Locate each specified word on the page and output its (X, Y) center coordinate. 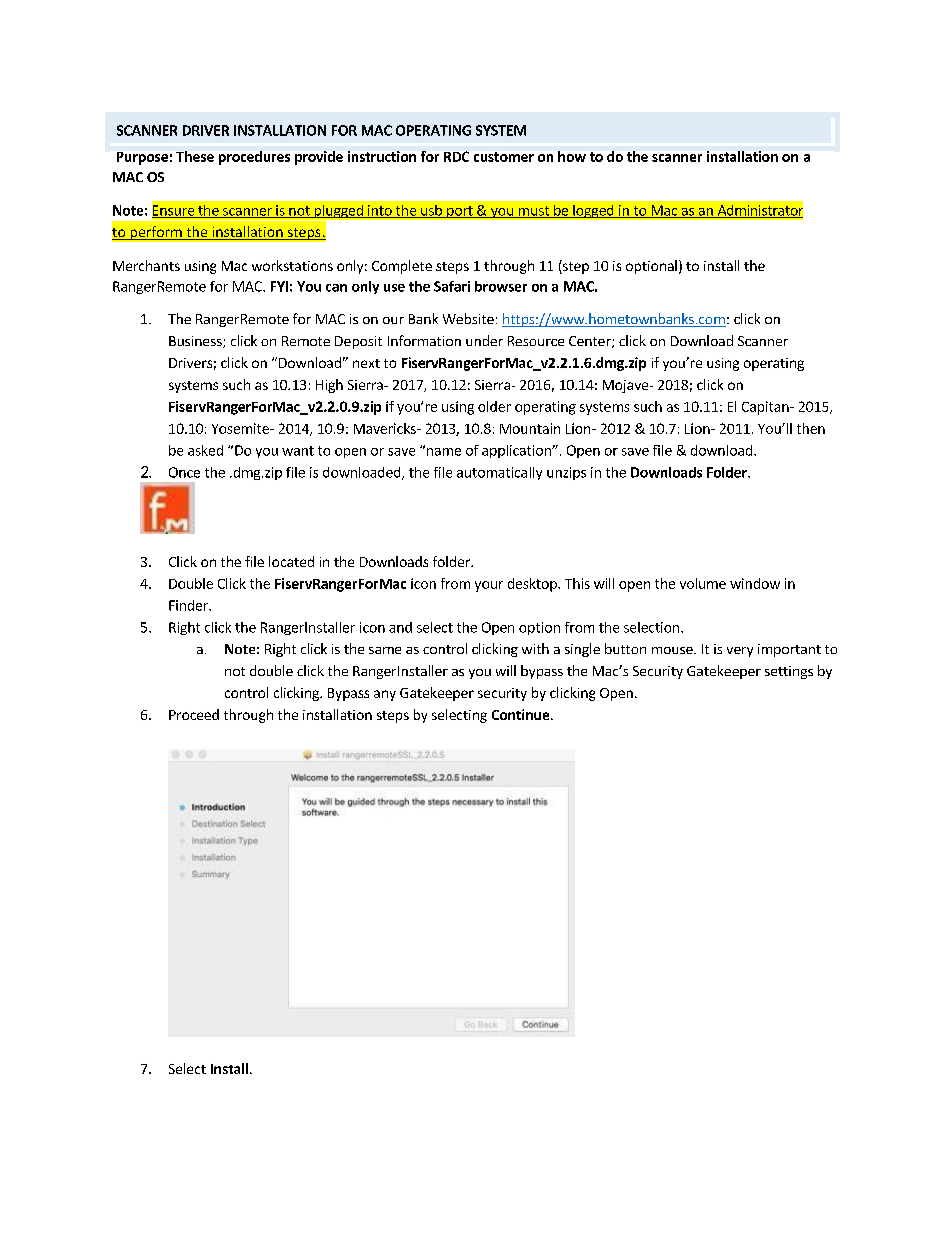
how (572, 156)
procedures (254, 158)
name (444, 452)
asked (205, 450)
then (811, 428)
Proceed (194, 714)
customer (504, 157)
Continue (522, 714)
